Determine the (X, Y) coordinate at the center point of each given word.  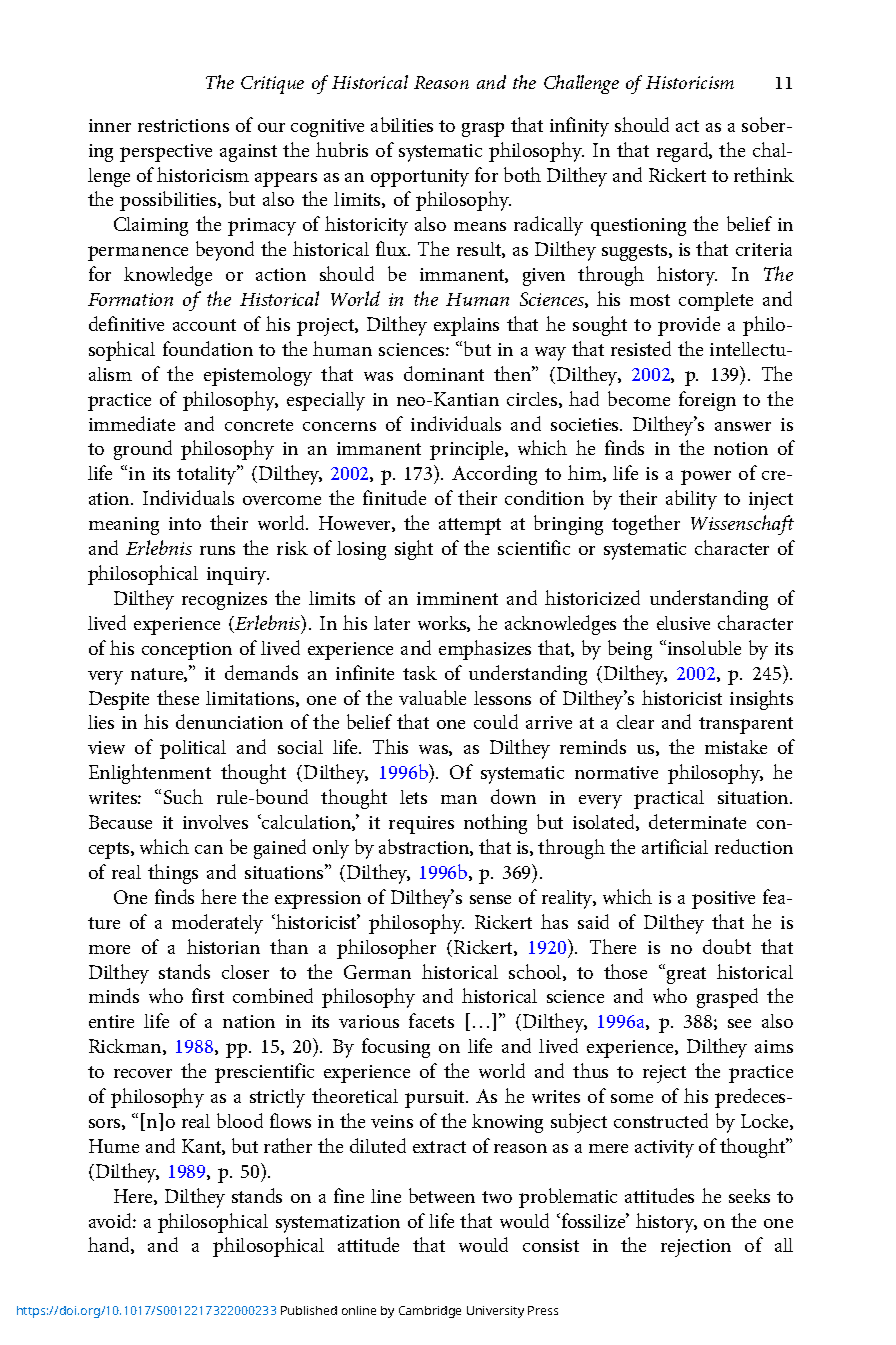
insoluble (703, 647)
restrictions (183, 125)
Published (309, 1310)
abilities (402, 124)
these (178, 697)
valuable (432, 697)
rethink (764, 174)
